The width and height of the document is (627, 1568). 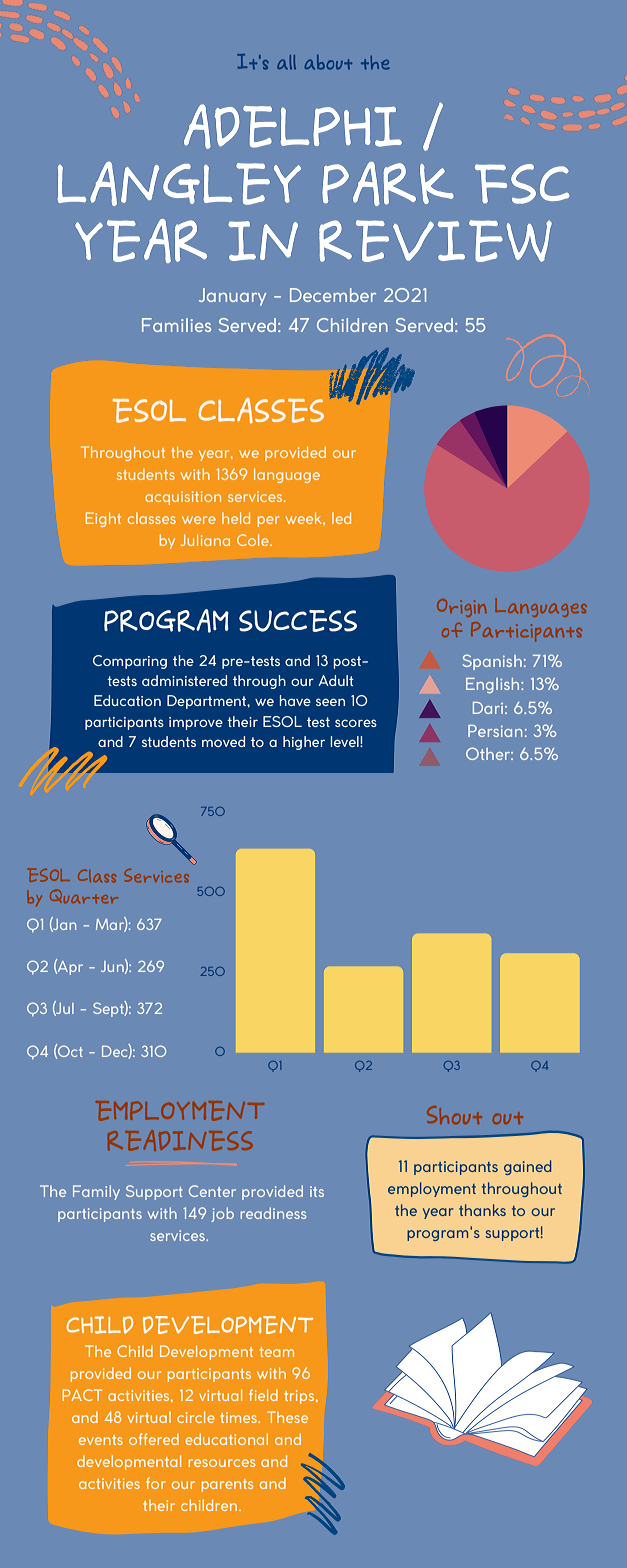 What do you see at coordinates (293, 126) in the document?
I see `ADELPHI` at bounding box center [293, 126].
